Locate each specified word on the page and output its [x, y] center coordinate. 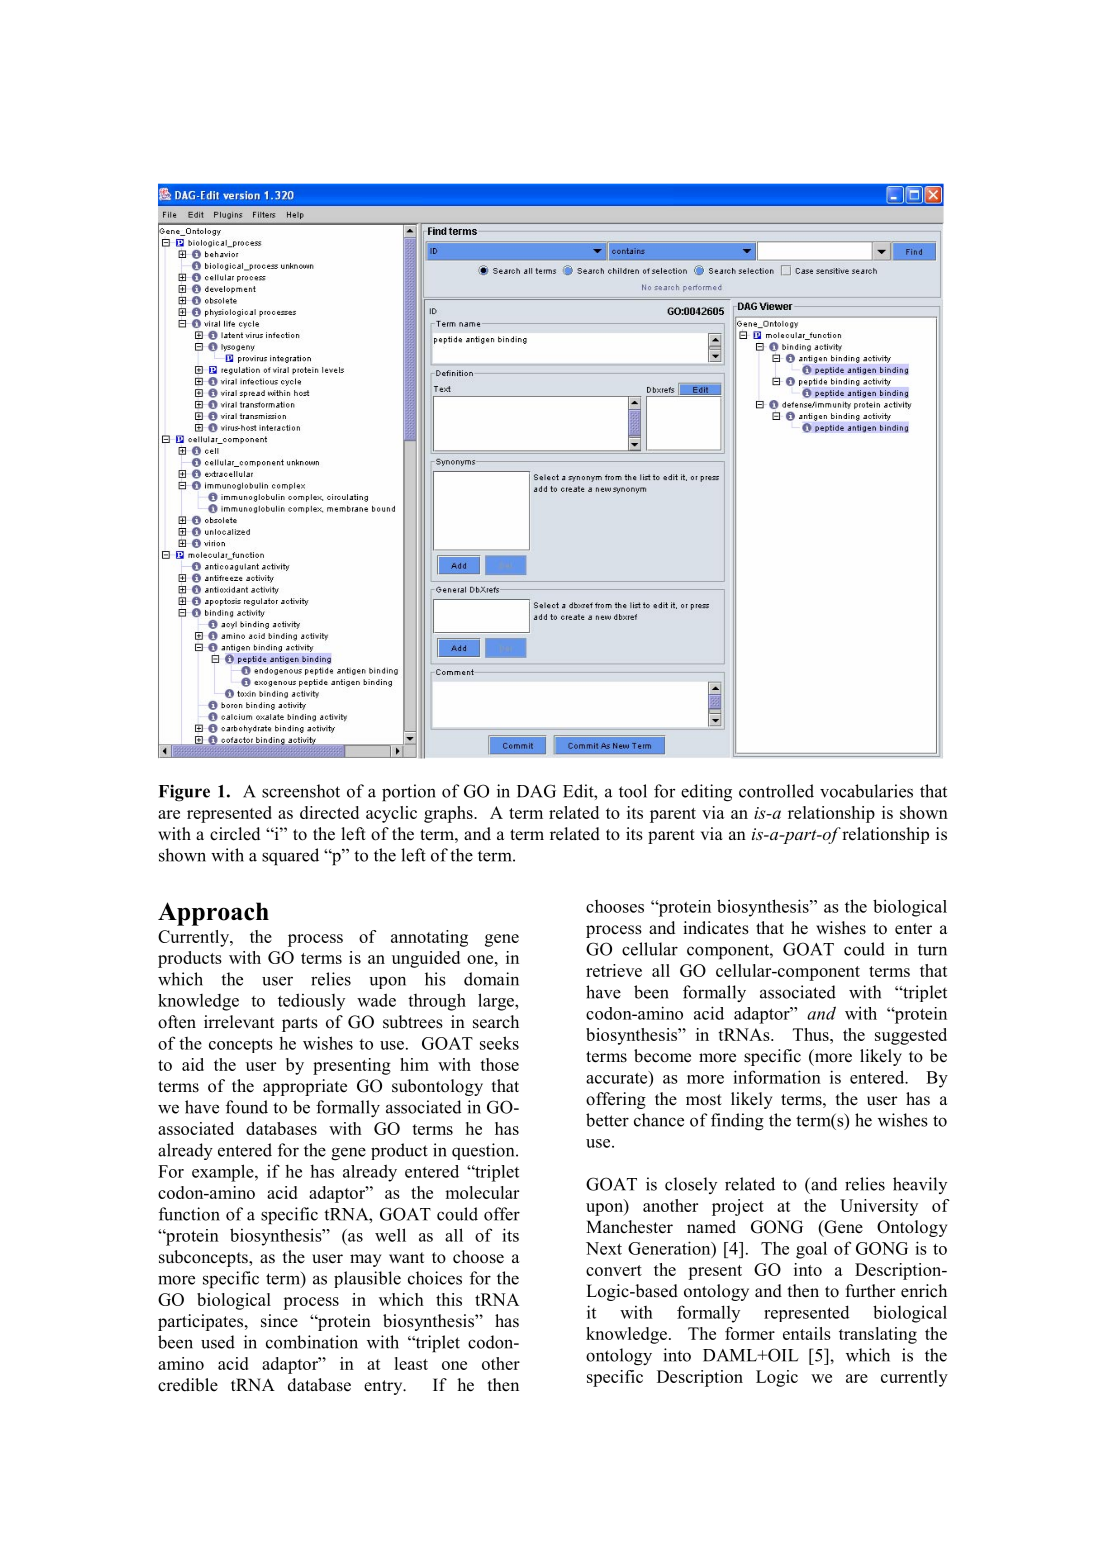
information [777, 1077]
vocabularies [866, 791]
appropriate [305, 1087]
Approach [213, 914]
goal [811, 1250]
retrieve [614, 970]
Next [604, 1248]
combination [312, 1342]
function [189, 1214]
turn [932, 950]
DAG [536, 791]
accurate [618, 1077]
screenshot [301, 791]
